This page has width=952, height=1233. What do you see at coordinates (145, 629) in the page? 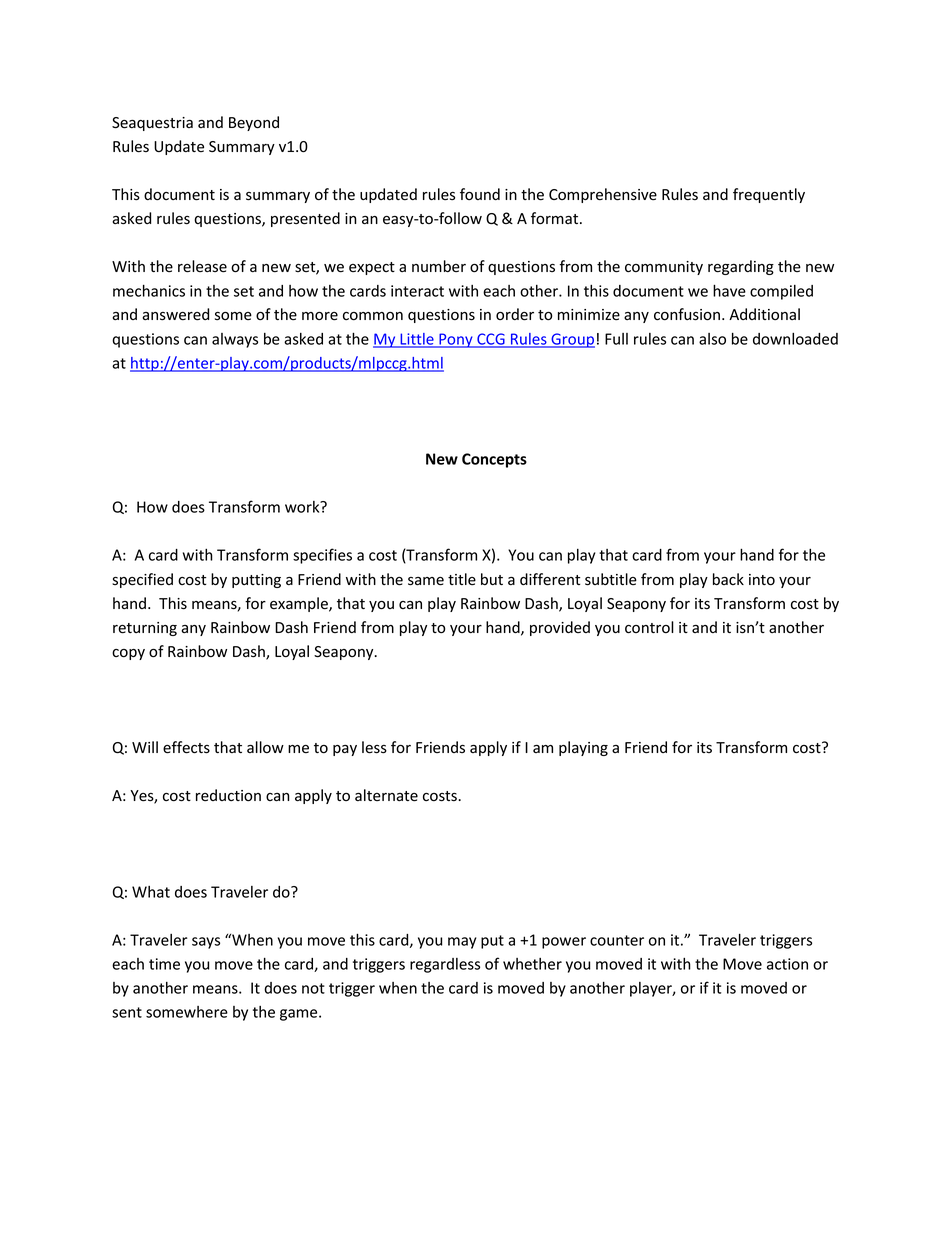
I see `returning` at bounding box center [145, 629].
